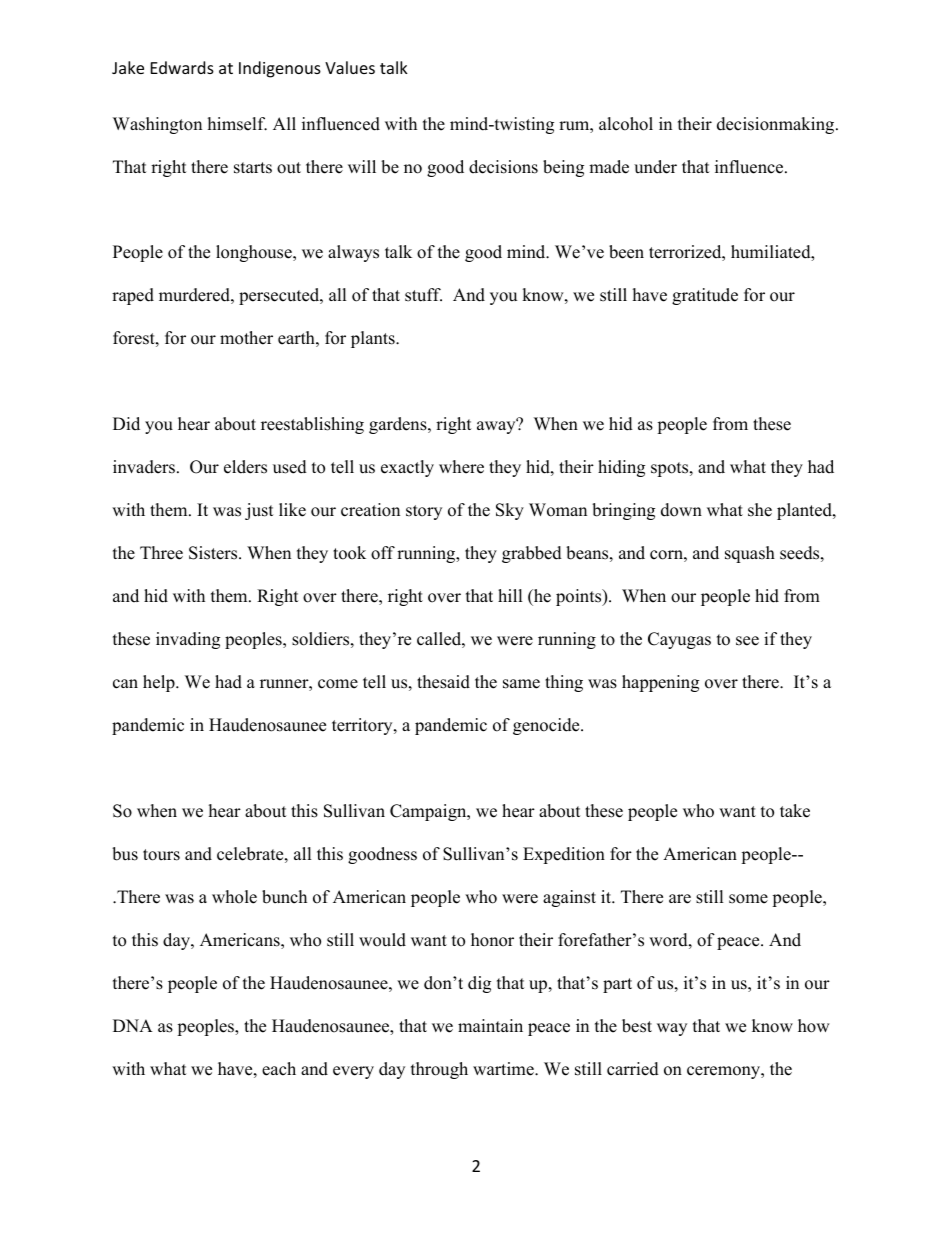 This screenshot has height=1233, width=952. Describe the element at coordinates (161, 855) in the screenshot. I see `tours` at that location.
